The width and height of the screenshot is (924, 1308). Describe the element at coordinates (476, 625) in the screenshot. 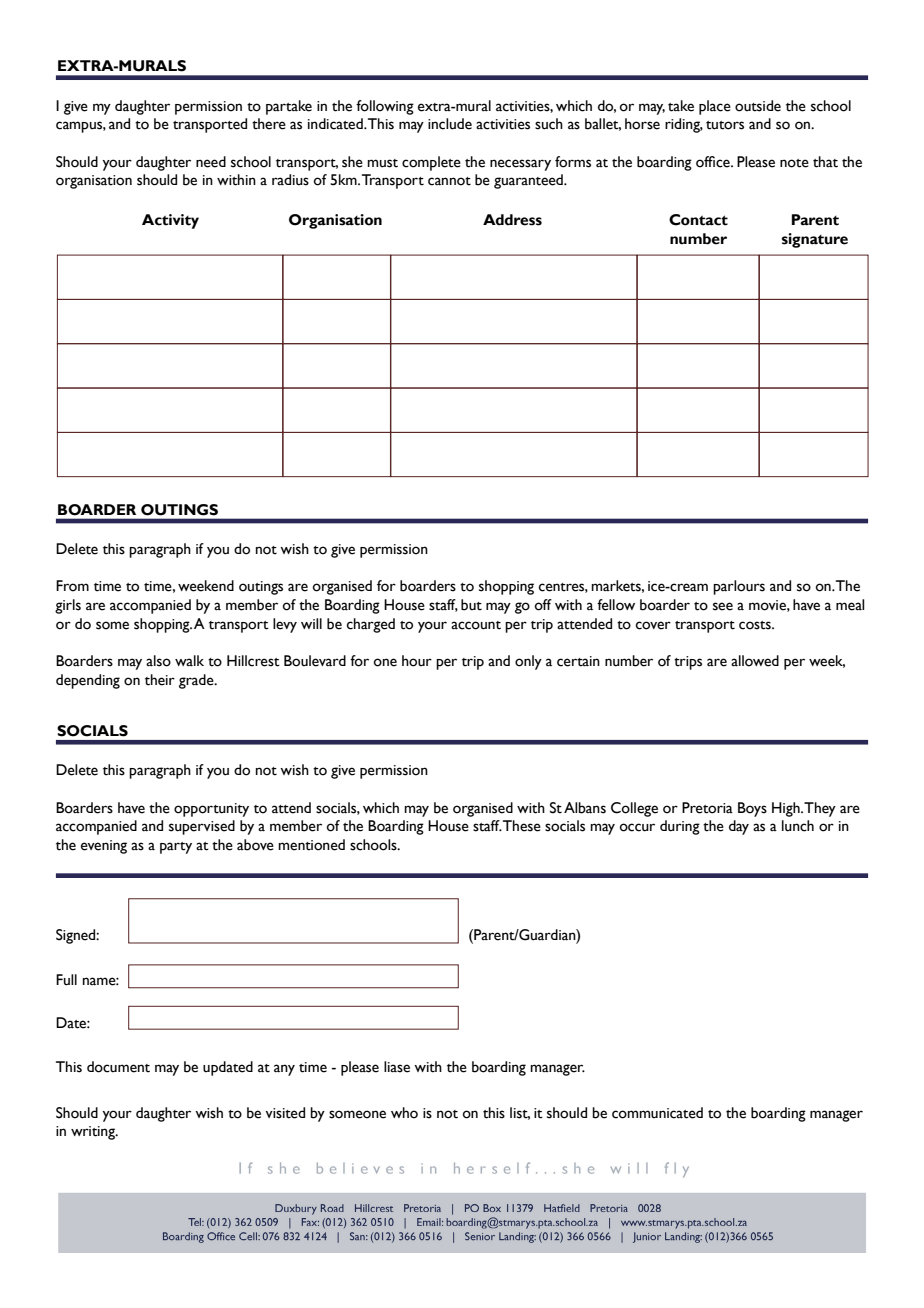

I see `account` at that location.
